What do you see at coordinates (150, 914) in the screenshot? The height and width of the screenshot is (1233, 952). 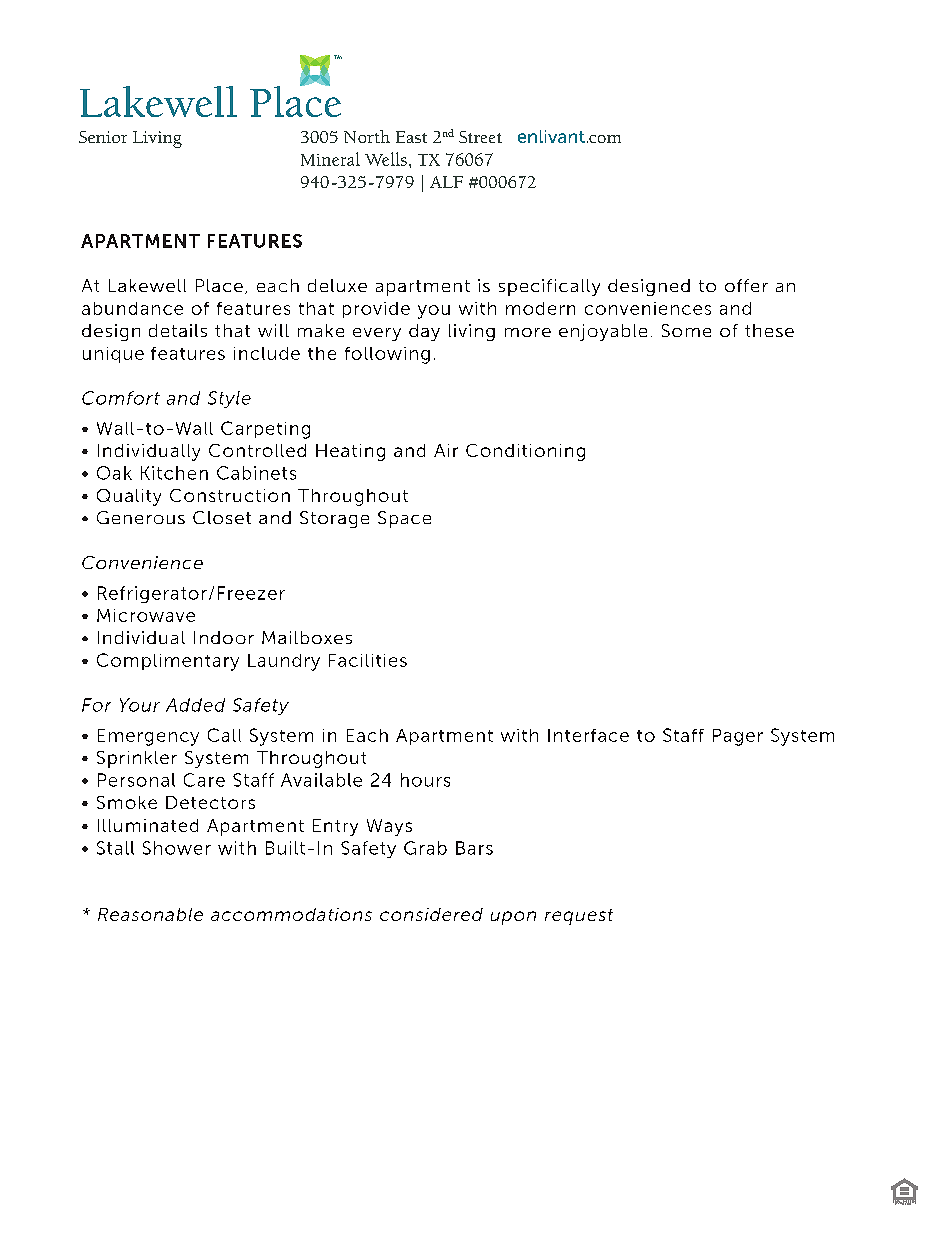 I see `Reasonable` at bounding box center [150, 914].
